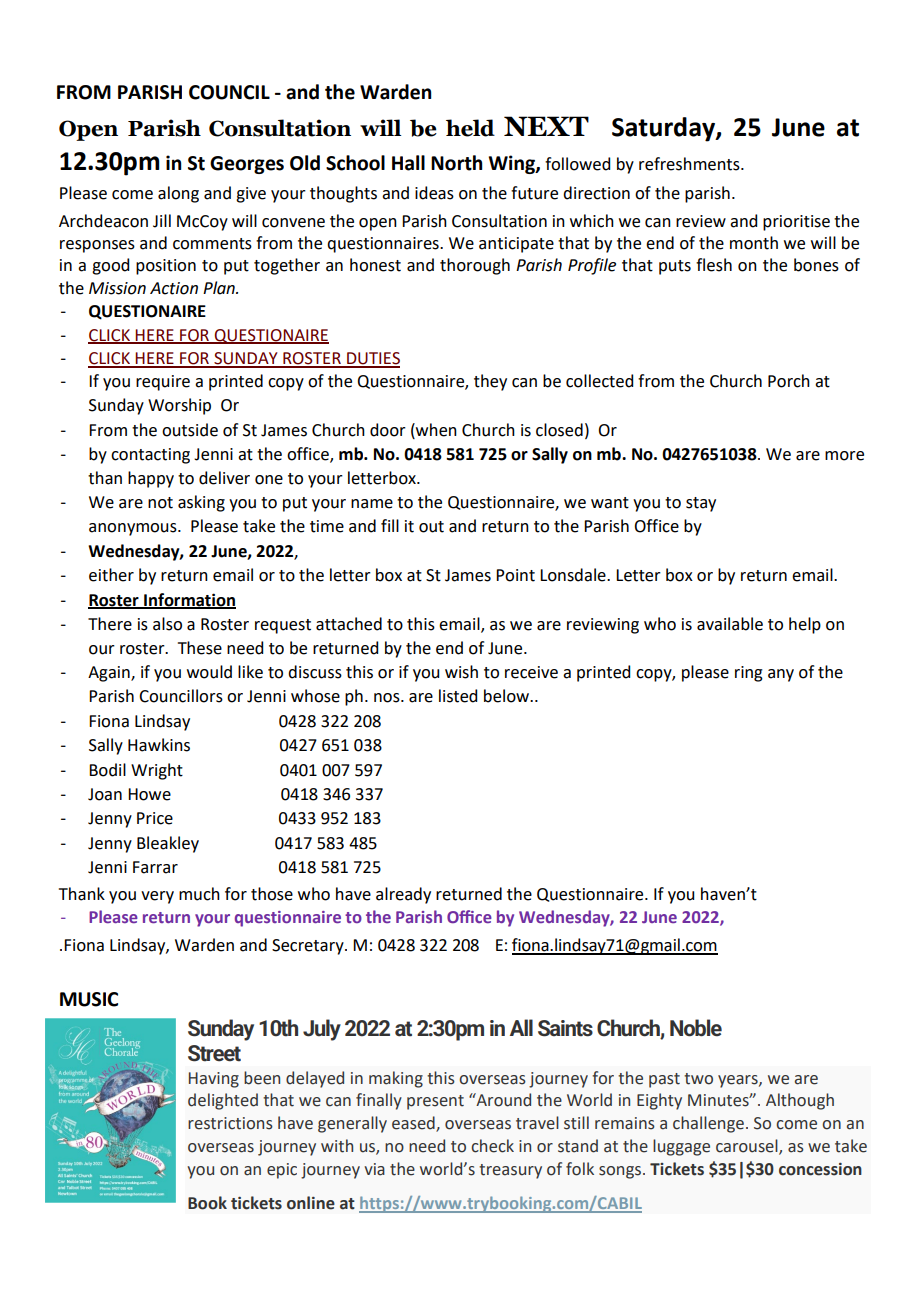  What do you see at coordinates (820, 1169) in the screenshot?
I see `concession` at bounding box center [820, 1169].
